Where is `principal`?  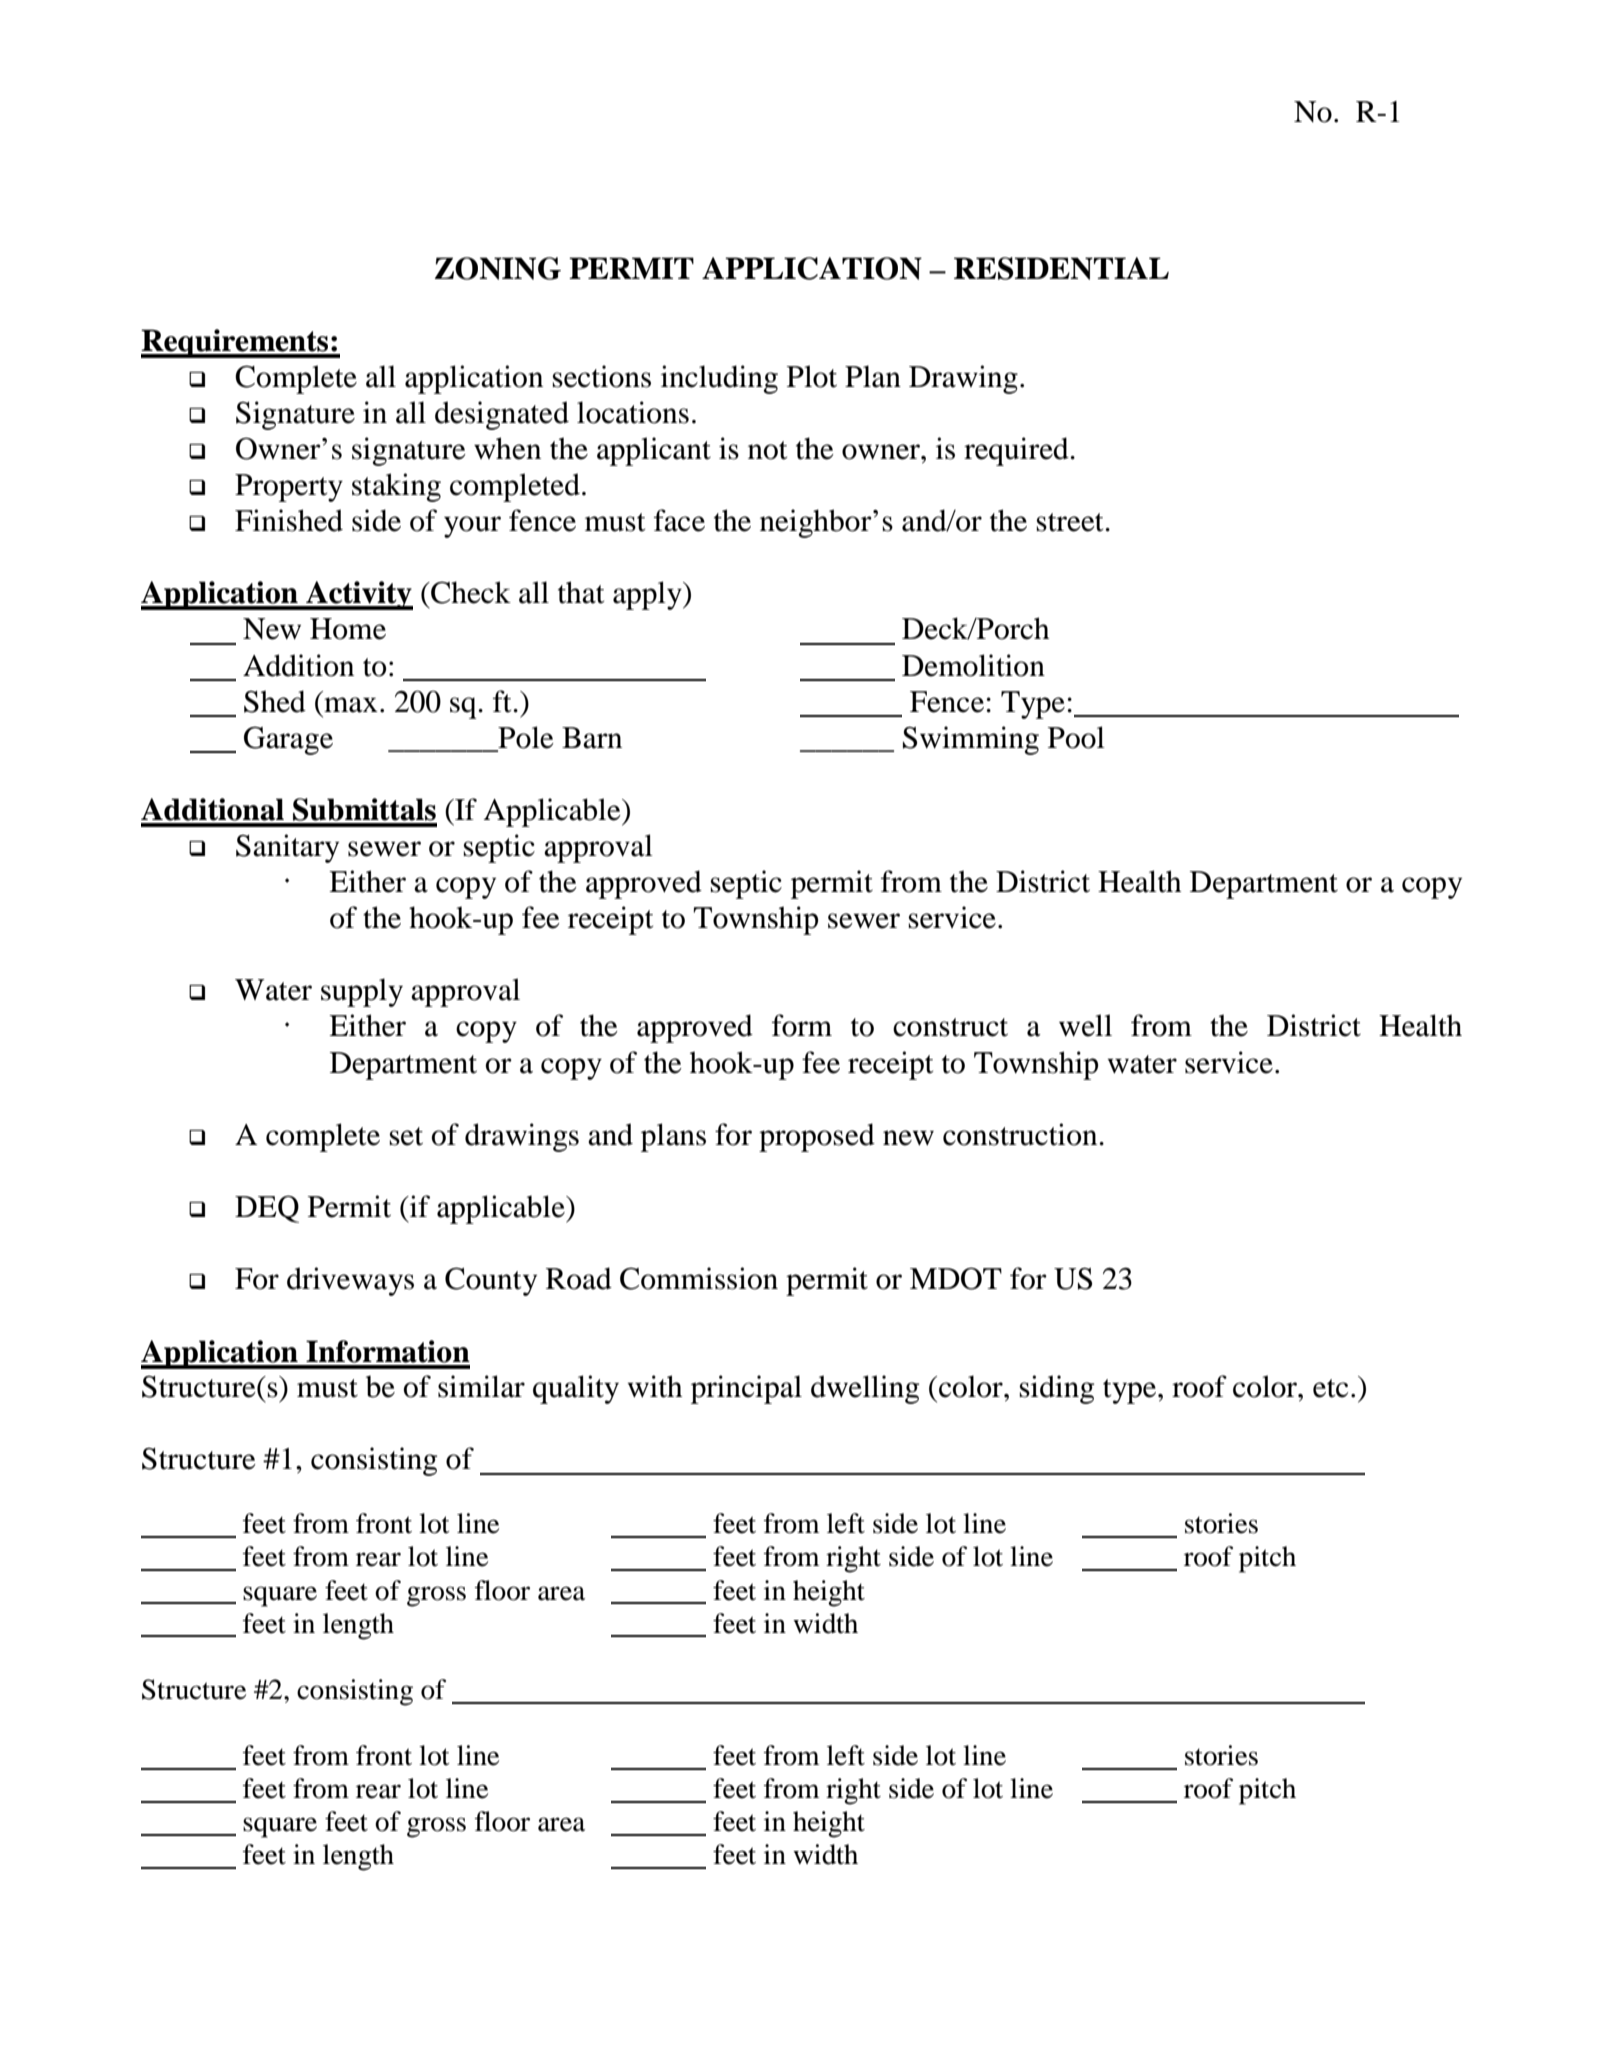
principal is located at coordinates (746, 1389).
